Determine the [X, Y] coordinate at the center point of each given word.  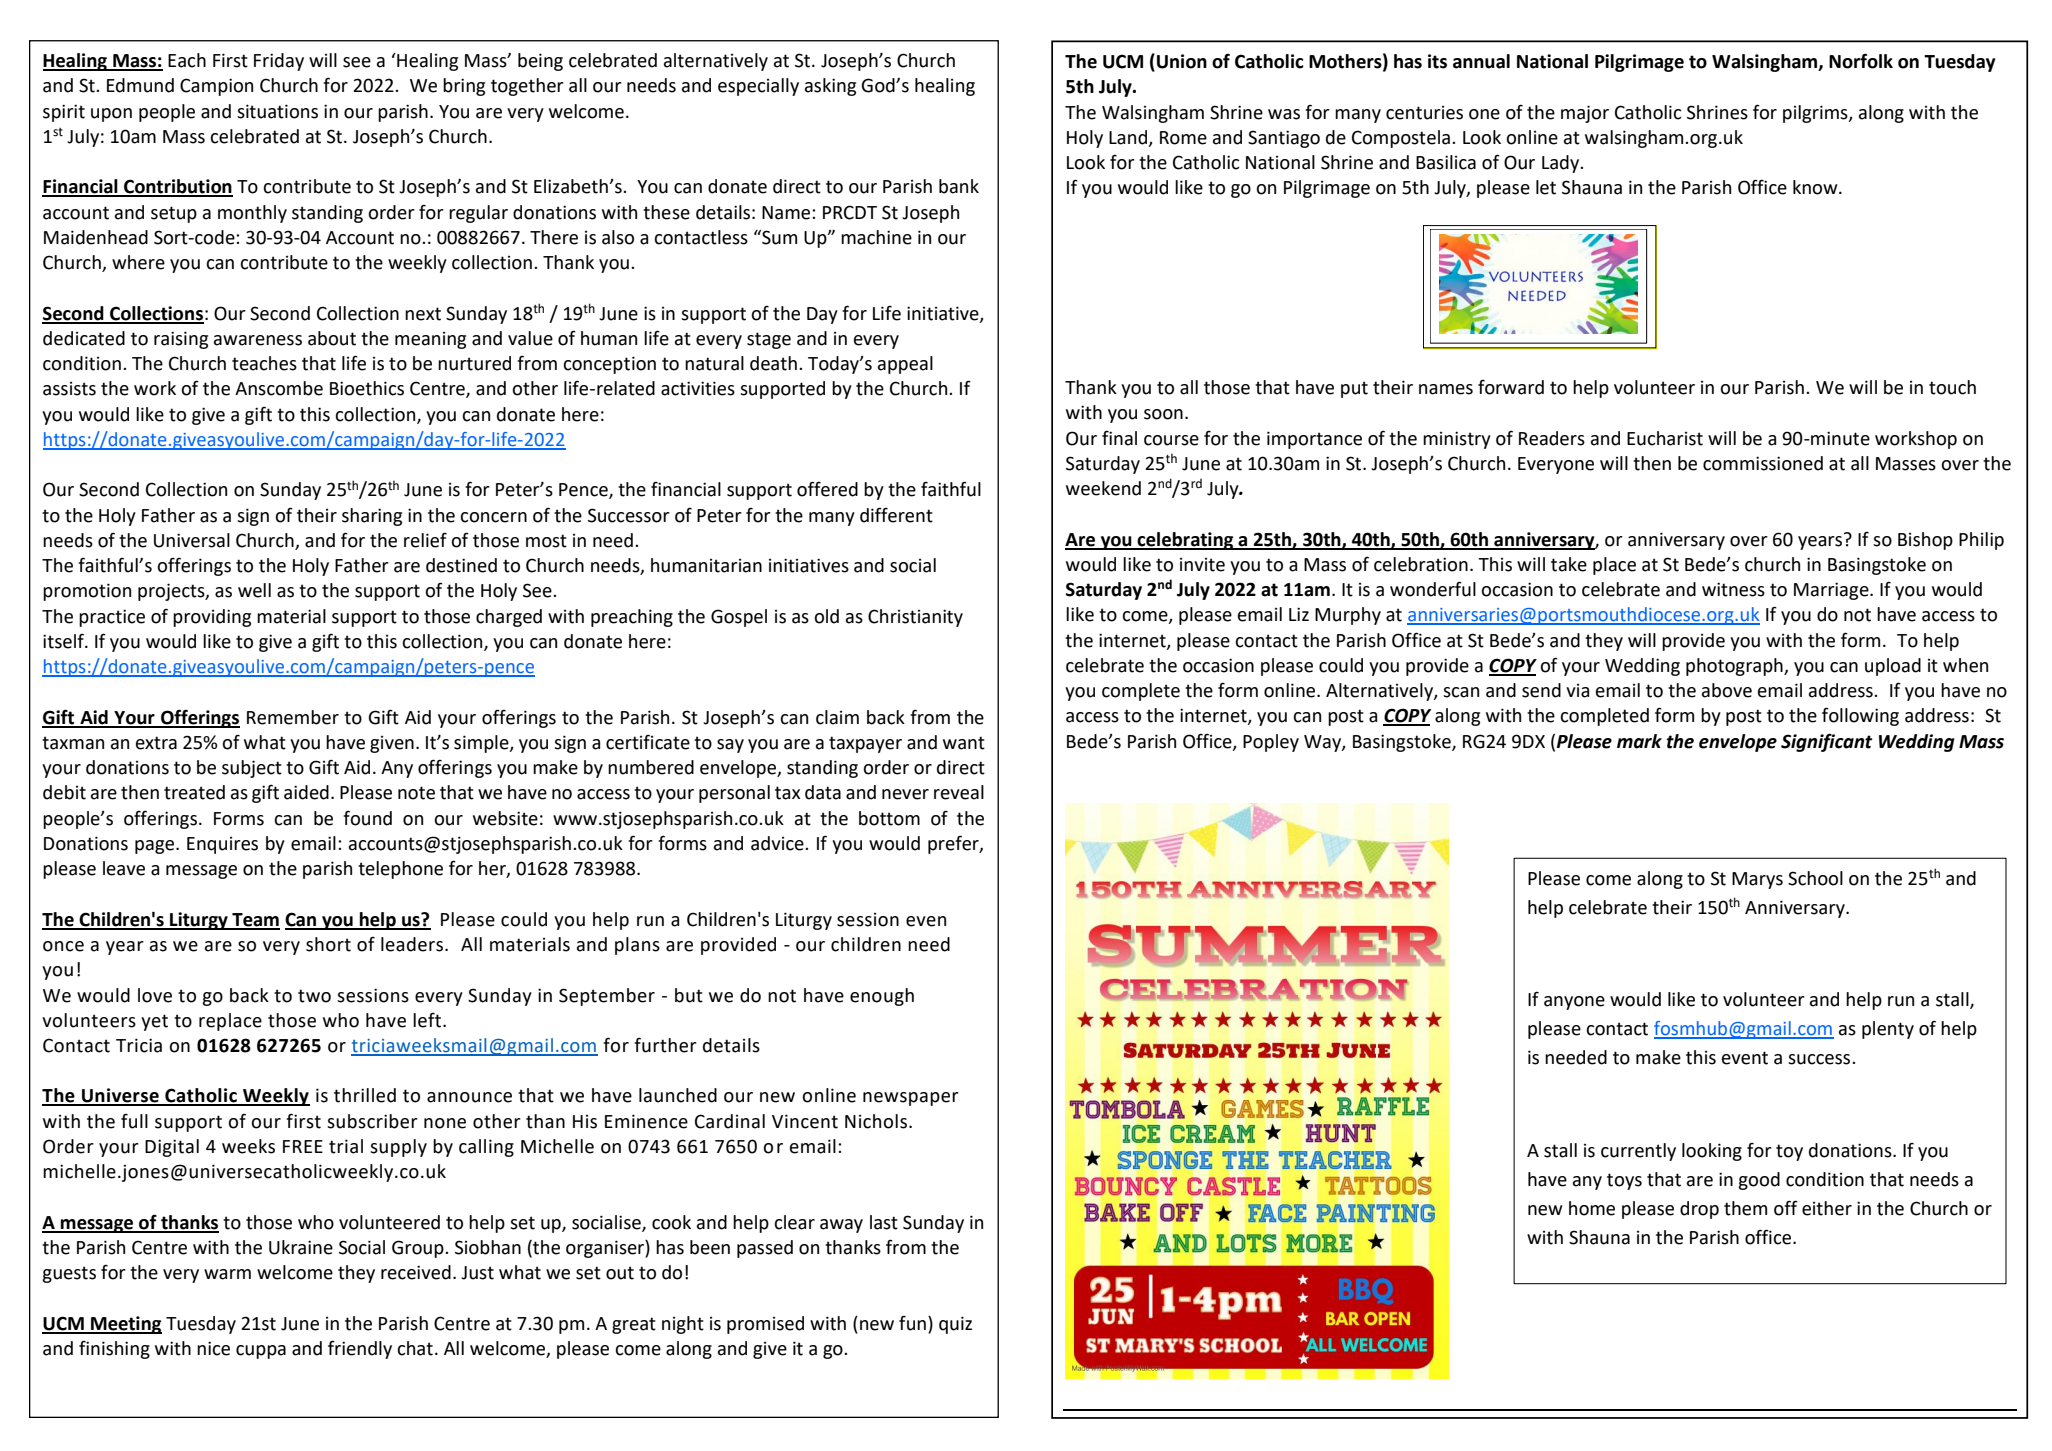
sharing [372, 517]
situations [277, 111]
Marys [1757, 880]
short [328, 944]
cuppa [261, 1352]
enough [882, 997]
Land [1129, 138]
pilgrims [1816, 114]
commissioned [1763, 463]
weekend [1103, 488]
